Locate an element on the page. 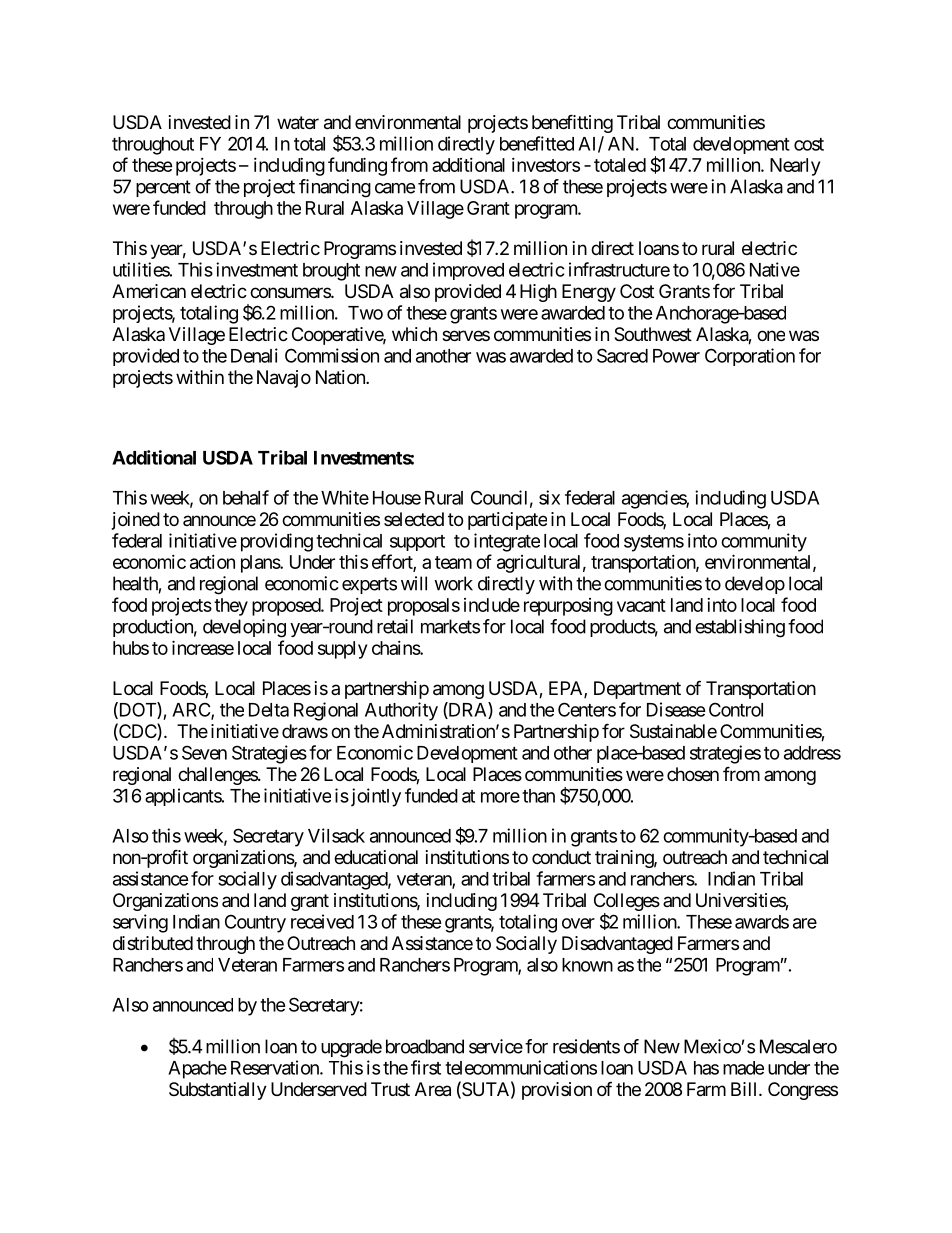 The image size is (952, 1233). include is located at coordinates (492, 605).
